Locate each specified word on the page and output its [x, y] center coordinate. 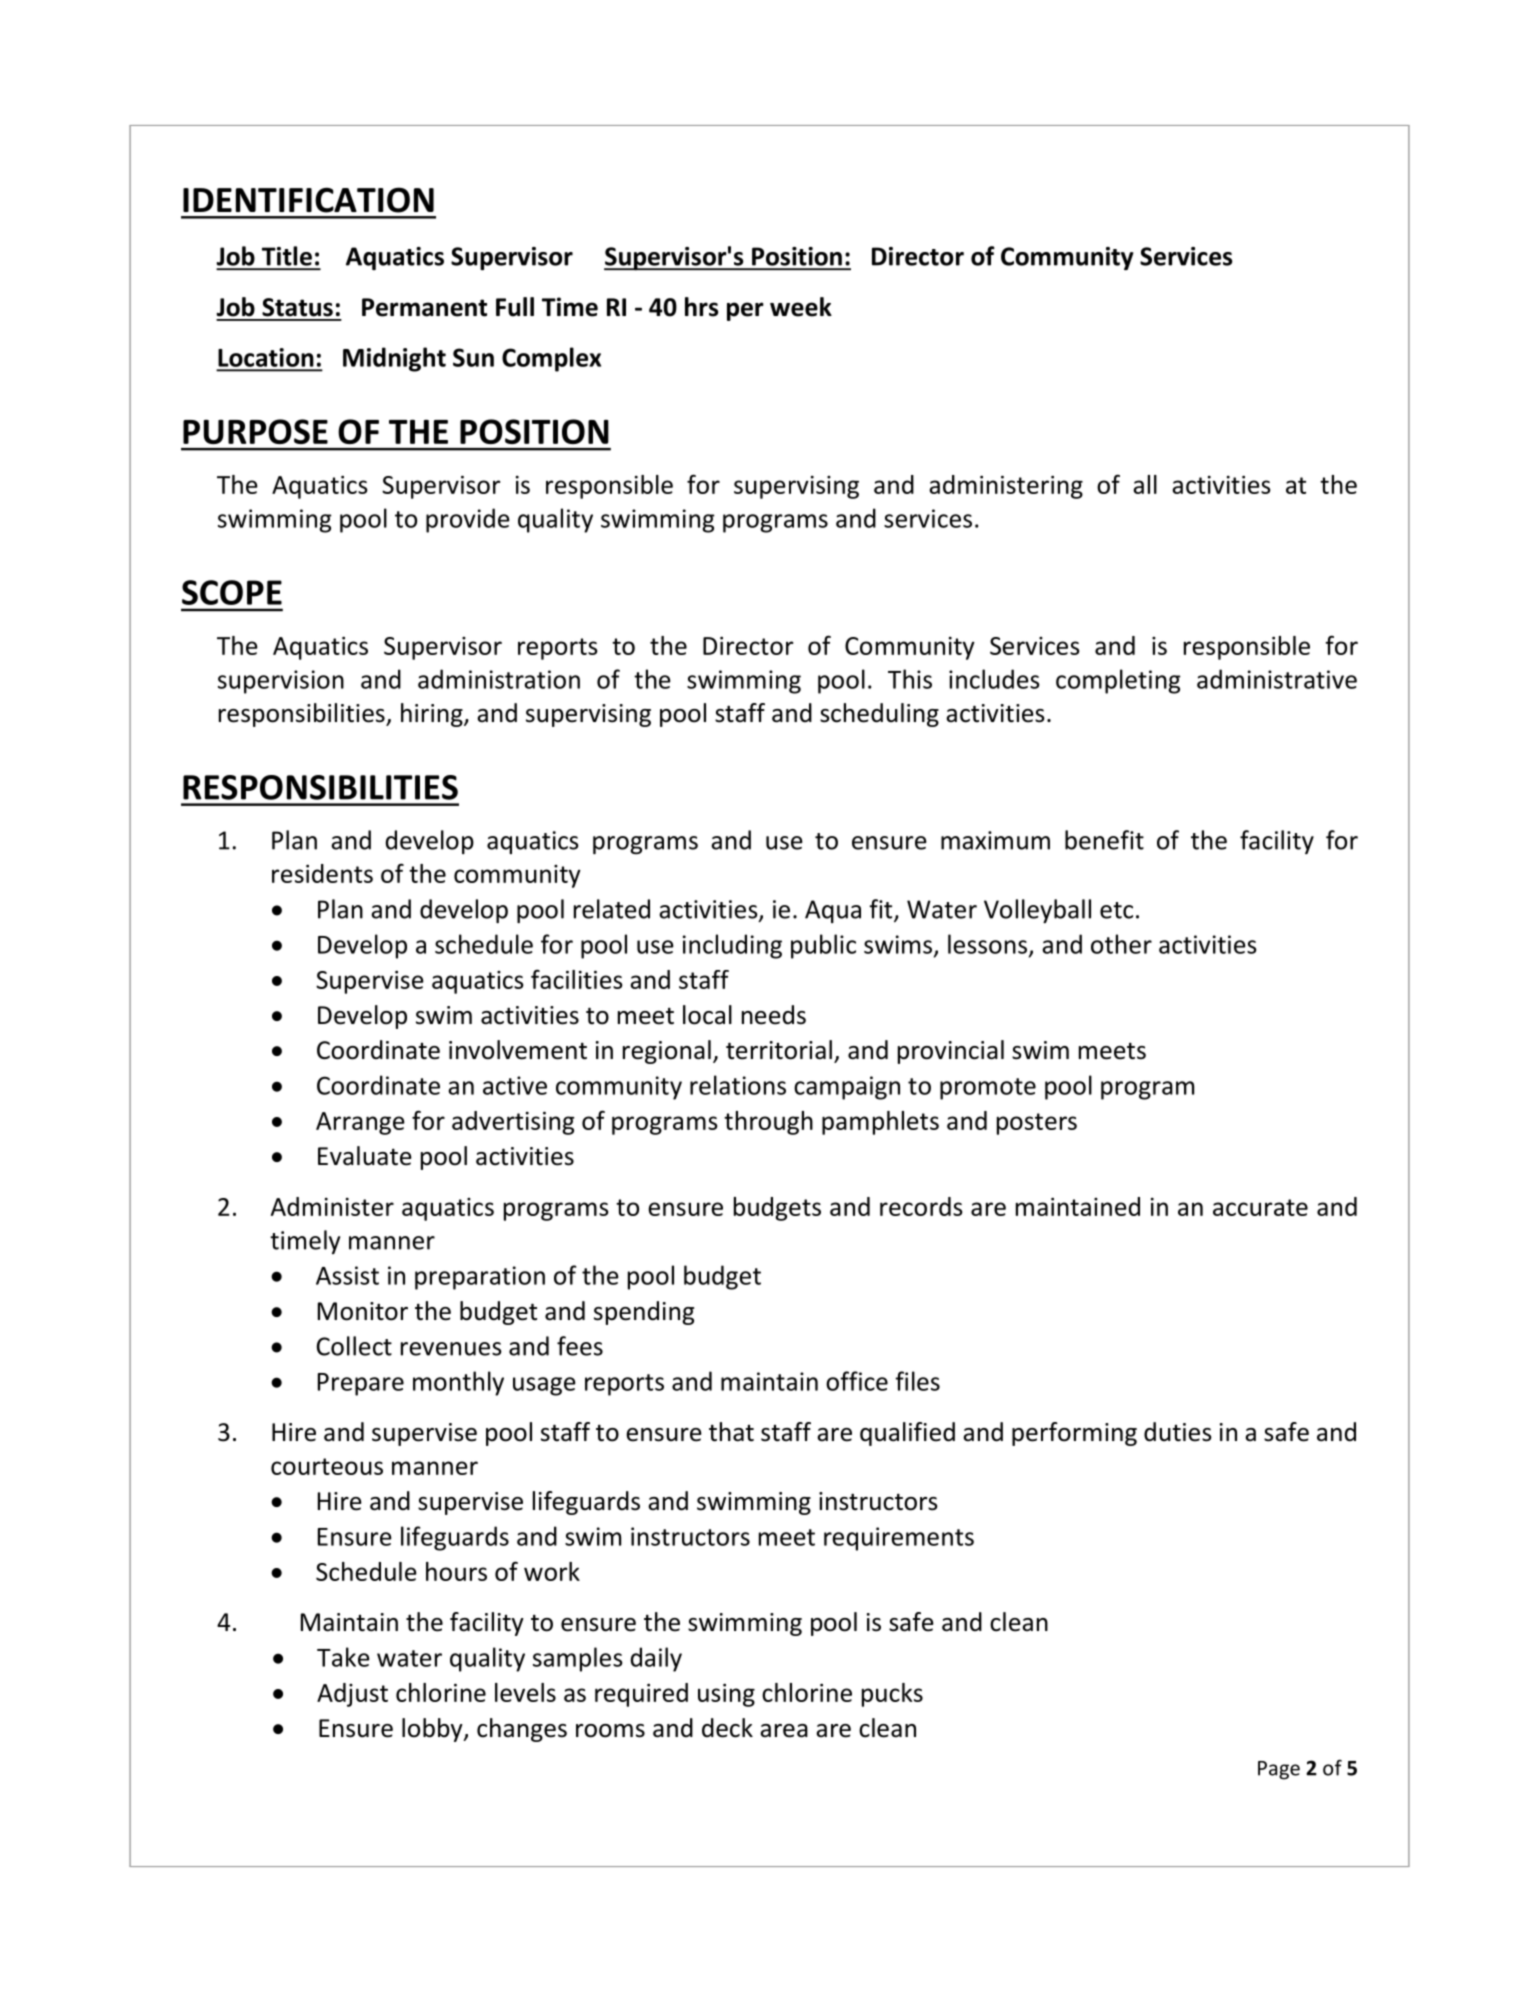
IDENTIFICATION [308, 200]
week [801, 307]
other [1121, 944]
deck [727, 1728]
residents [322, 873]
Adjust [352, 1695]
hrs [701, 307]
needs [774, 1015]
